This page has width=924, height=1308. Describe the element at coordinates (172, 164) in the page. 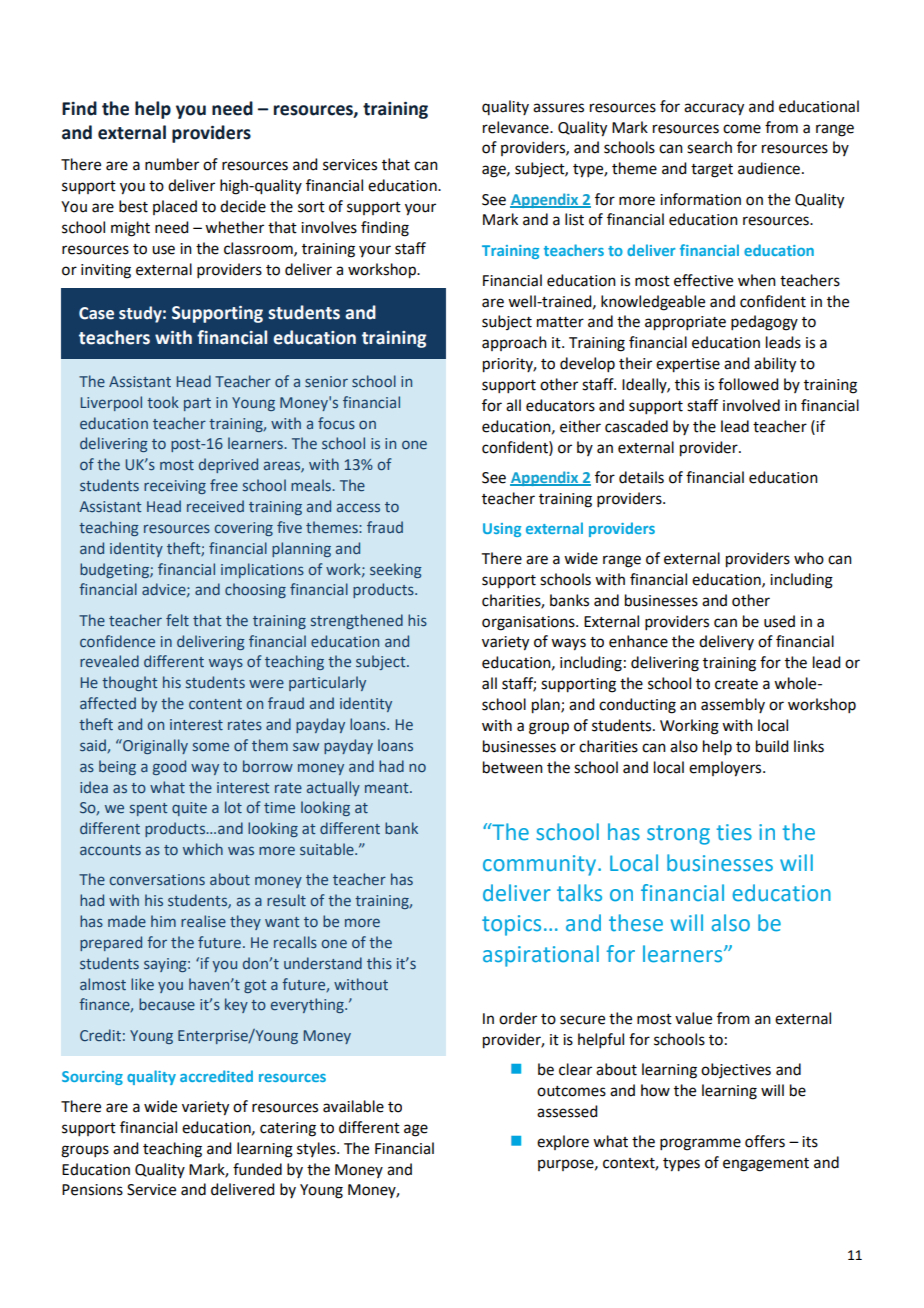

I see `number` at that location.
